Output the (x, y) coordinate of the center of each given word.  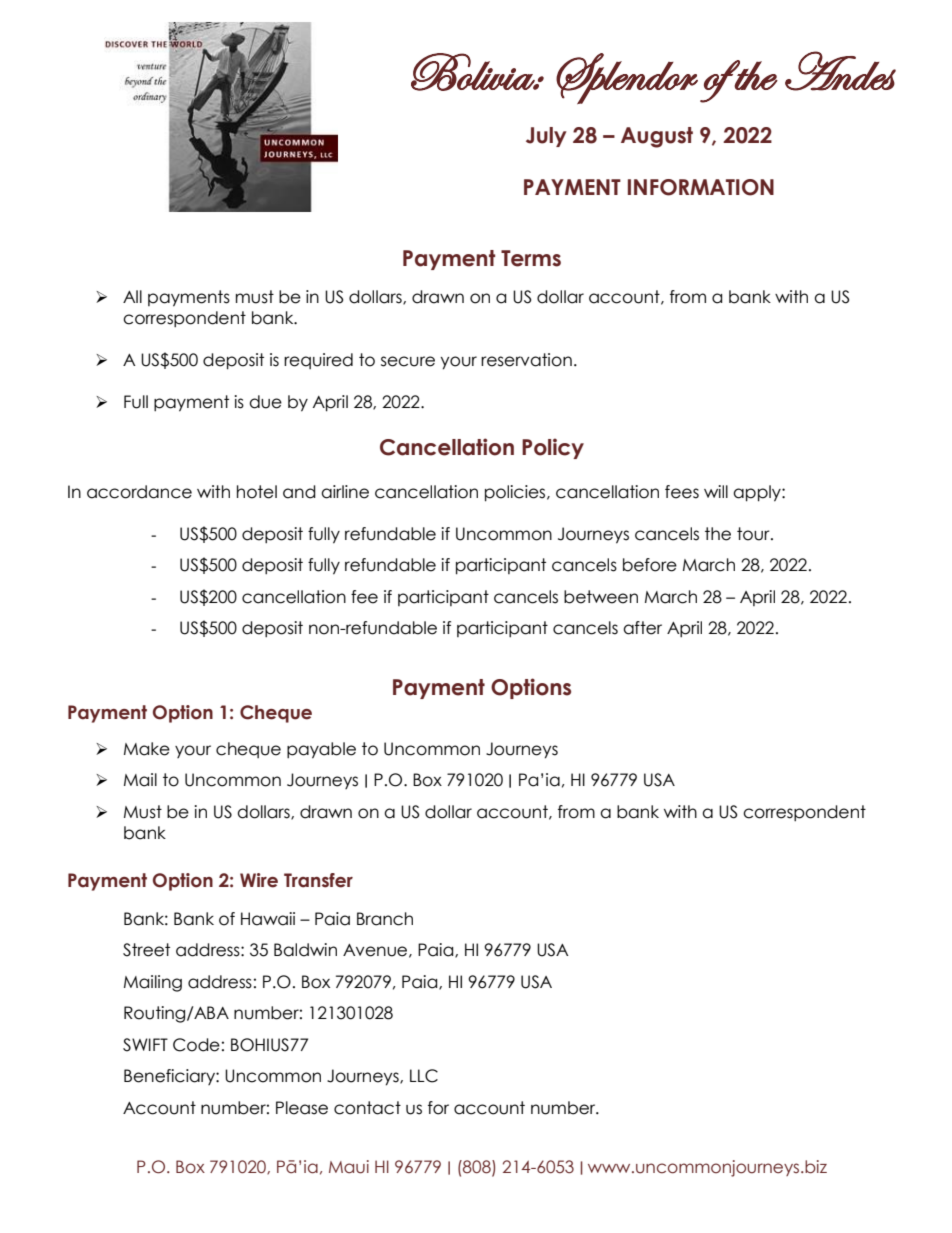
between (601, 597)
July (546, 137)
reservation (526, 360)
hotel (257, 492)
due (265, 402)
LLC (424, 1076)
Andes (840, 71)
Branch (385, 919)
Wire (259, 880)
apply (758, 493)
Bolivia (473, 72)
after (642, 628)
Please (302, 1108)
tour (754, 534)
